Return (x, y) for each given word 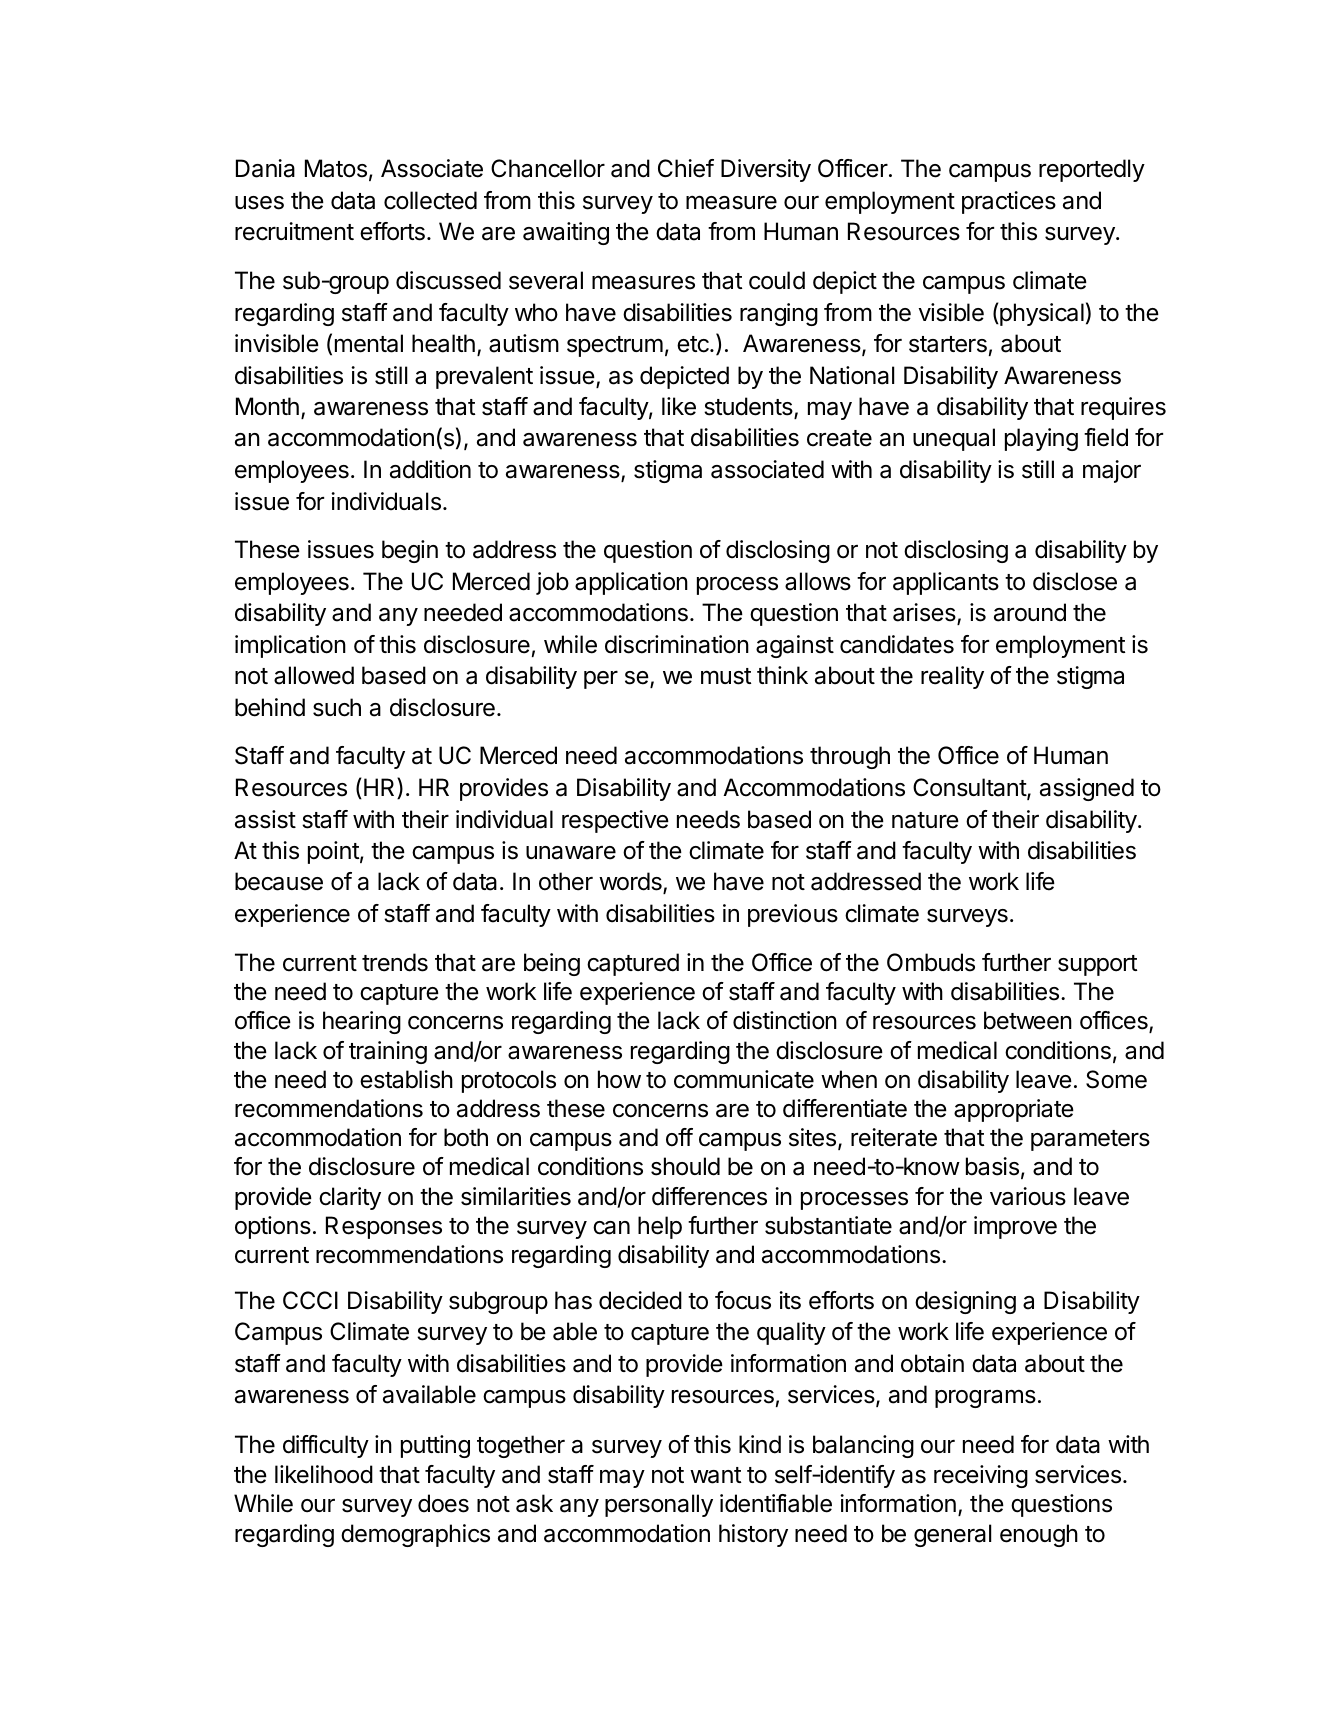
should (685, 1166)
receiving (981, 1476)
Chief (686, 168)
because (279, 881)
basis (992, 1166)
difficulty (326, 1446)
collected (430, 200)
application (631, 583)
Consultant (970, 788)
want (715, 1475)
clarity (350, 1198)
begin (410, 551)
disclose (1075, 581)
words (631, 883)
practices (1009, 202)
